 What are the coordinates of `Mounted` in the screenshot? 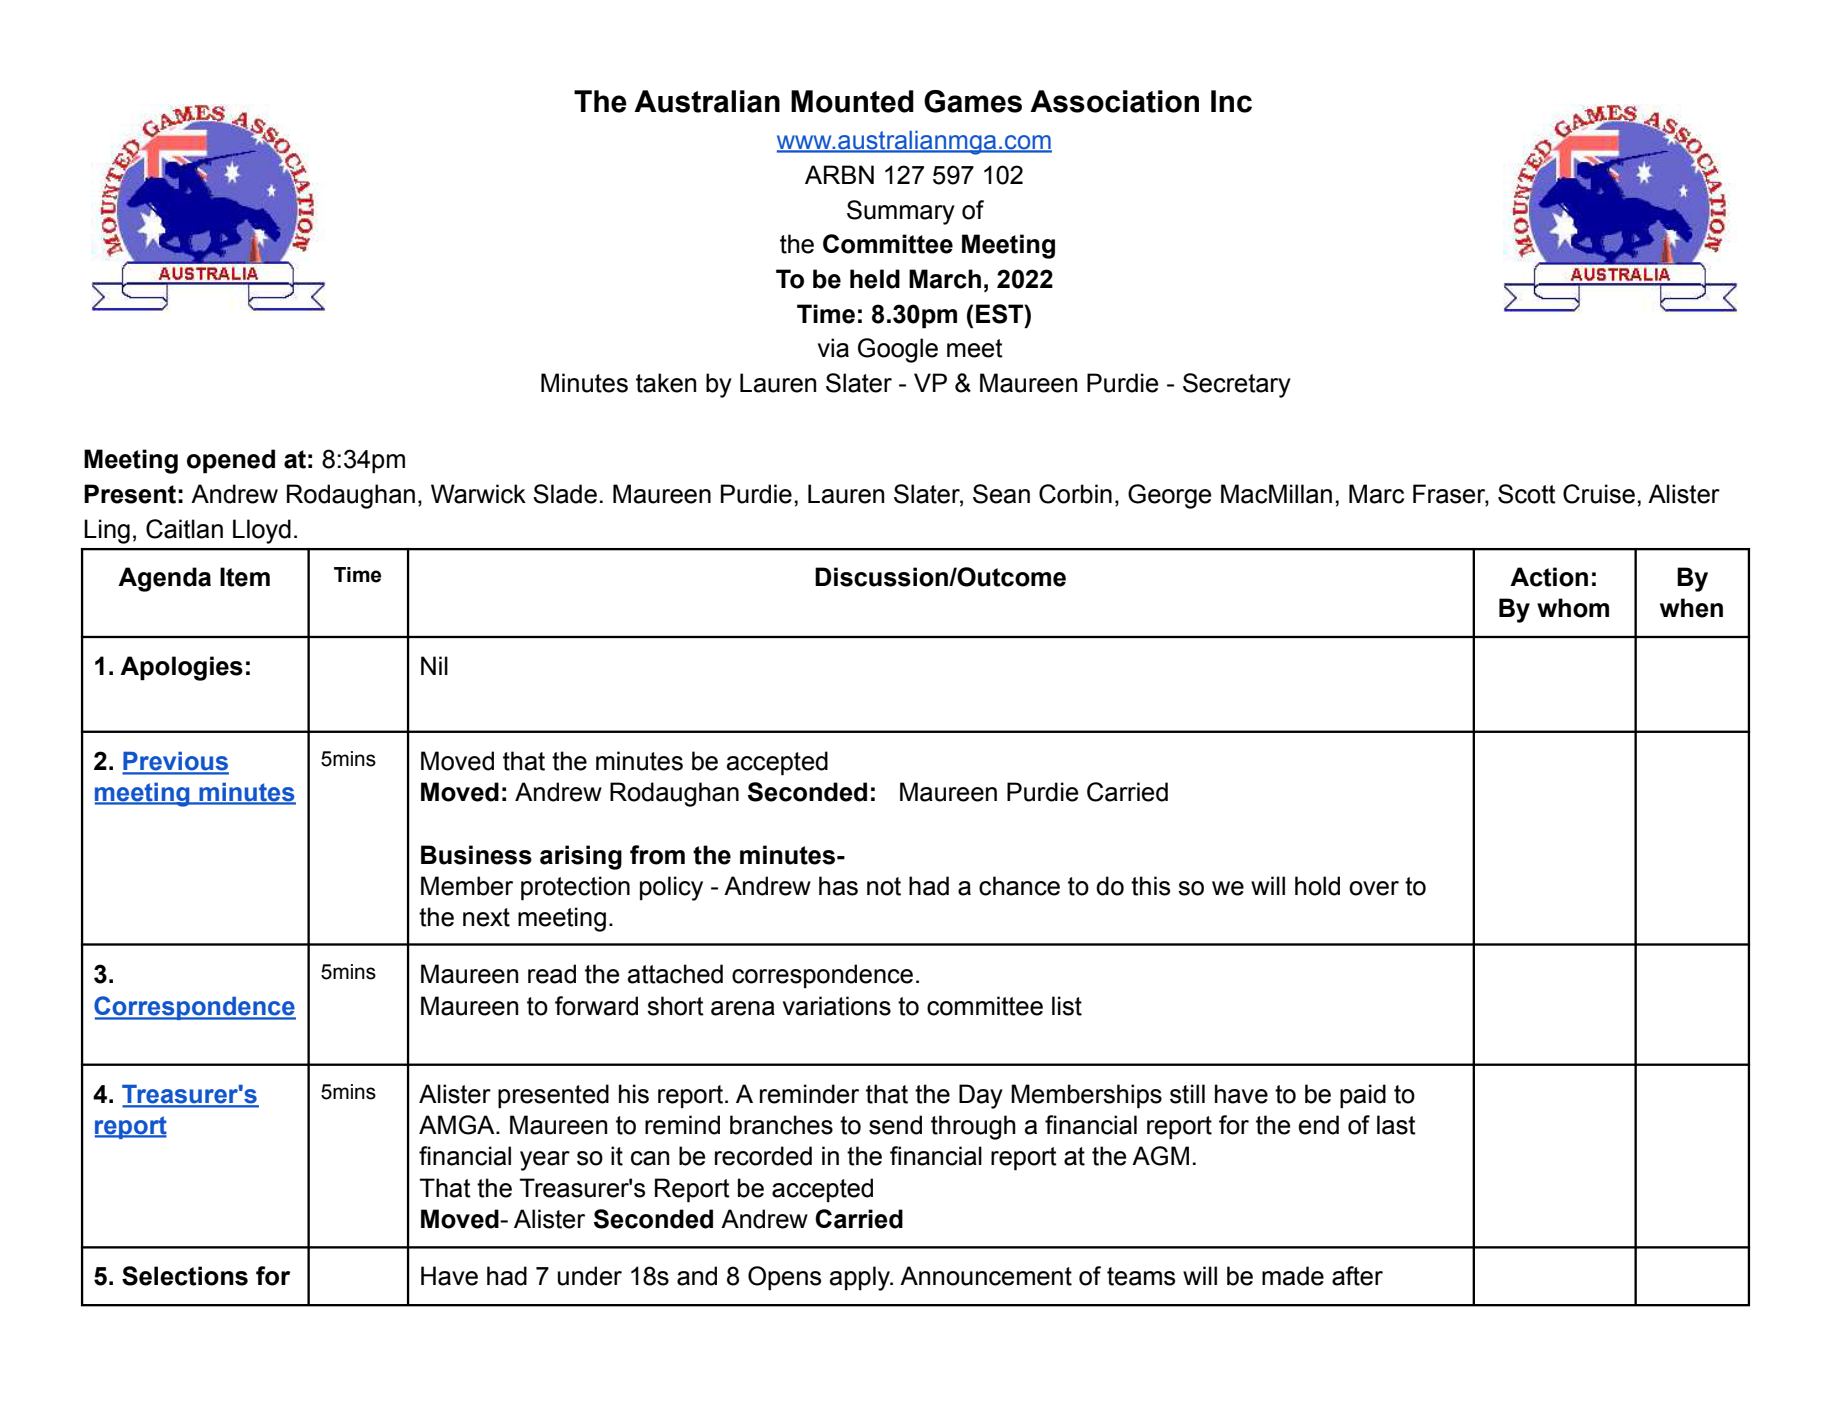 It's located at (852, 101).
